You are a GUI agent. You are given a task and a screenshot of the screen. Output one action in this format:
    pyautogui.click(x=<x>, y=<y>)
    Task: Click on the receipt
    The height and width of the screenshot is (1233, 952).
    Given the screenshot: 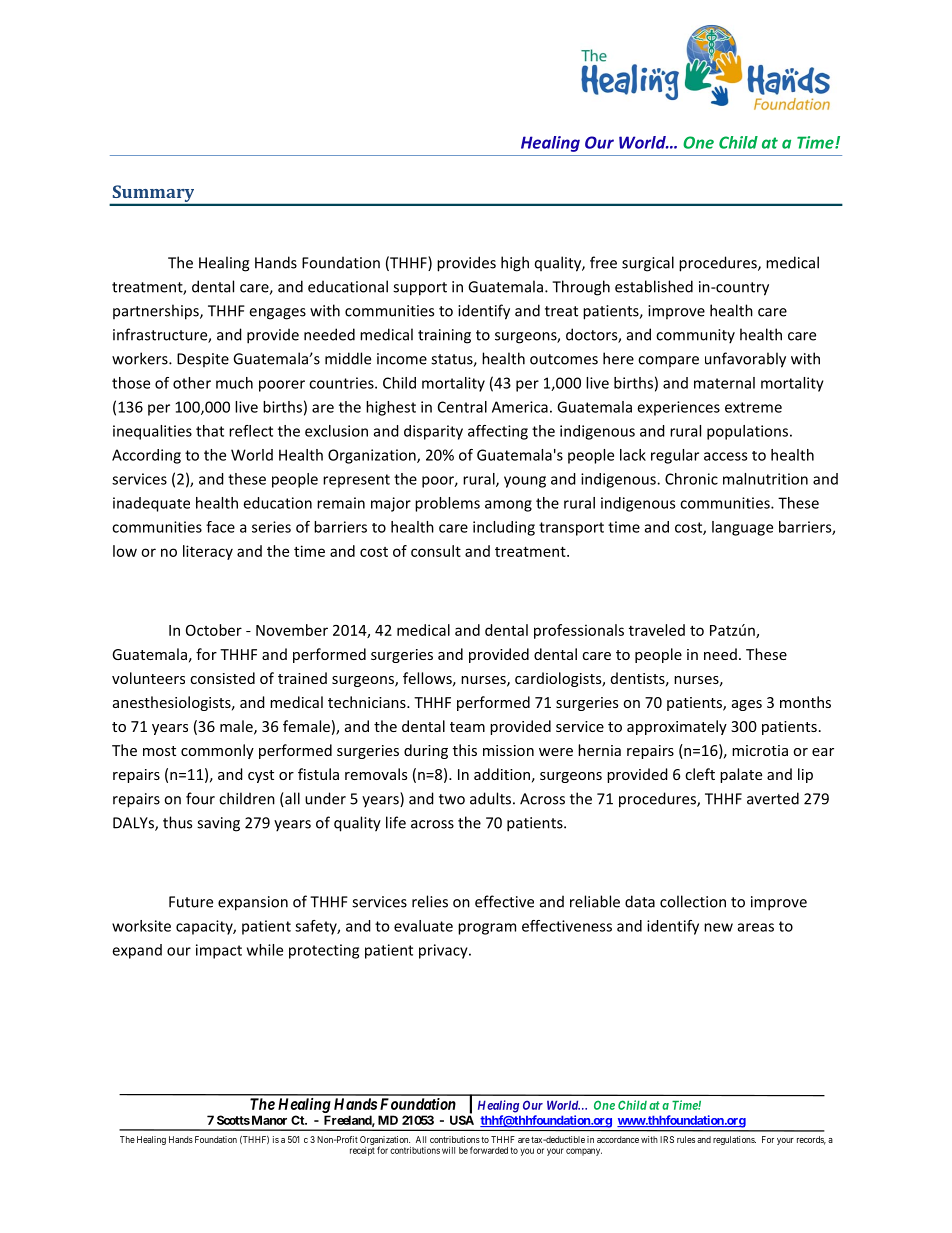 What is the action you would take?
    pyautogui.click(x=362, y=1151)
